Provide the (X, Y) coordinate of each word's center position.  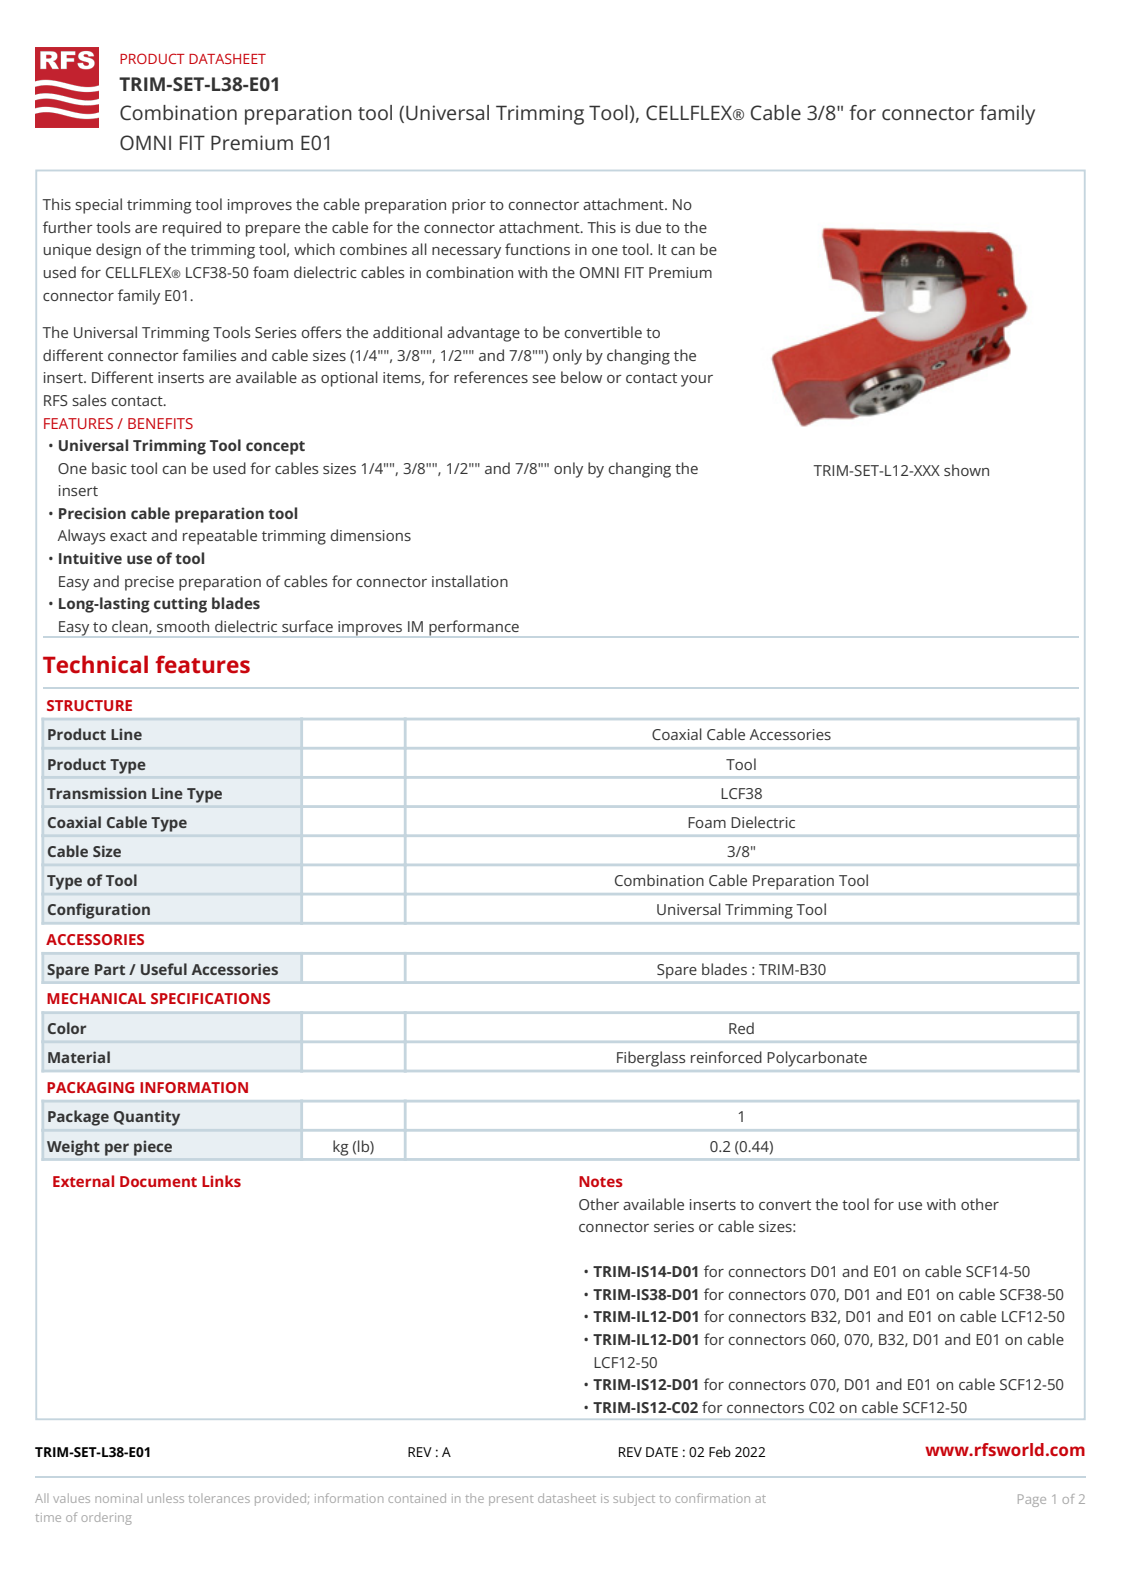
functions (537, 249)
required (192, 229)
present (511, 1501)
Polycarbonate (817, 1059)
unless (165, 1498)
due (648, 227)
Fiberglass (651, 1059)
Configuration (99, 911)
